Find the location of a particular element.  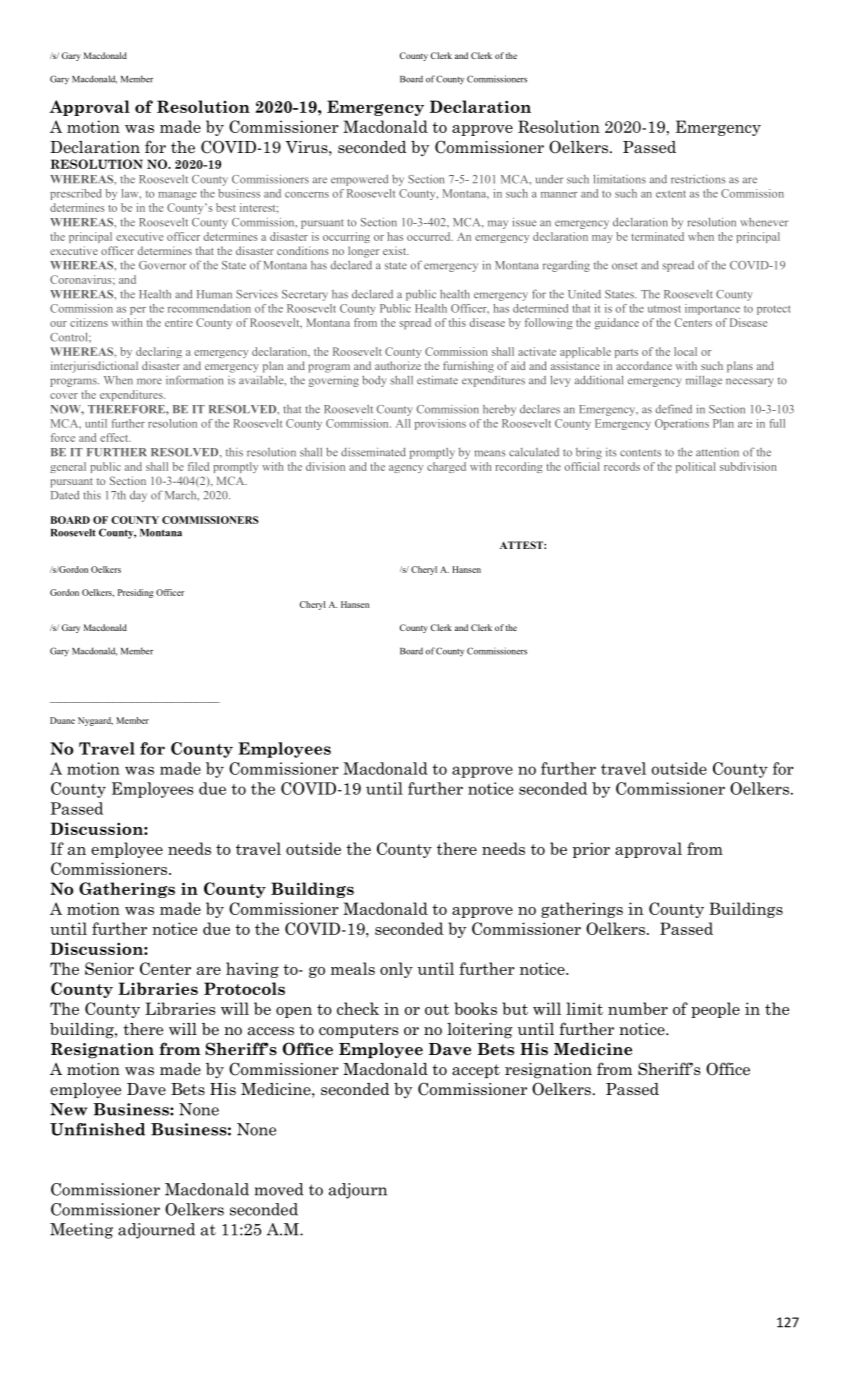

prior is located at coordinates (591, 850).
